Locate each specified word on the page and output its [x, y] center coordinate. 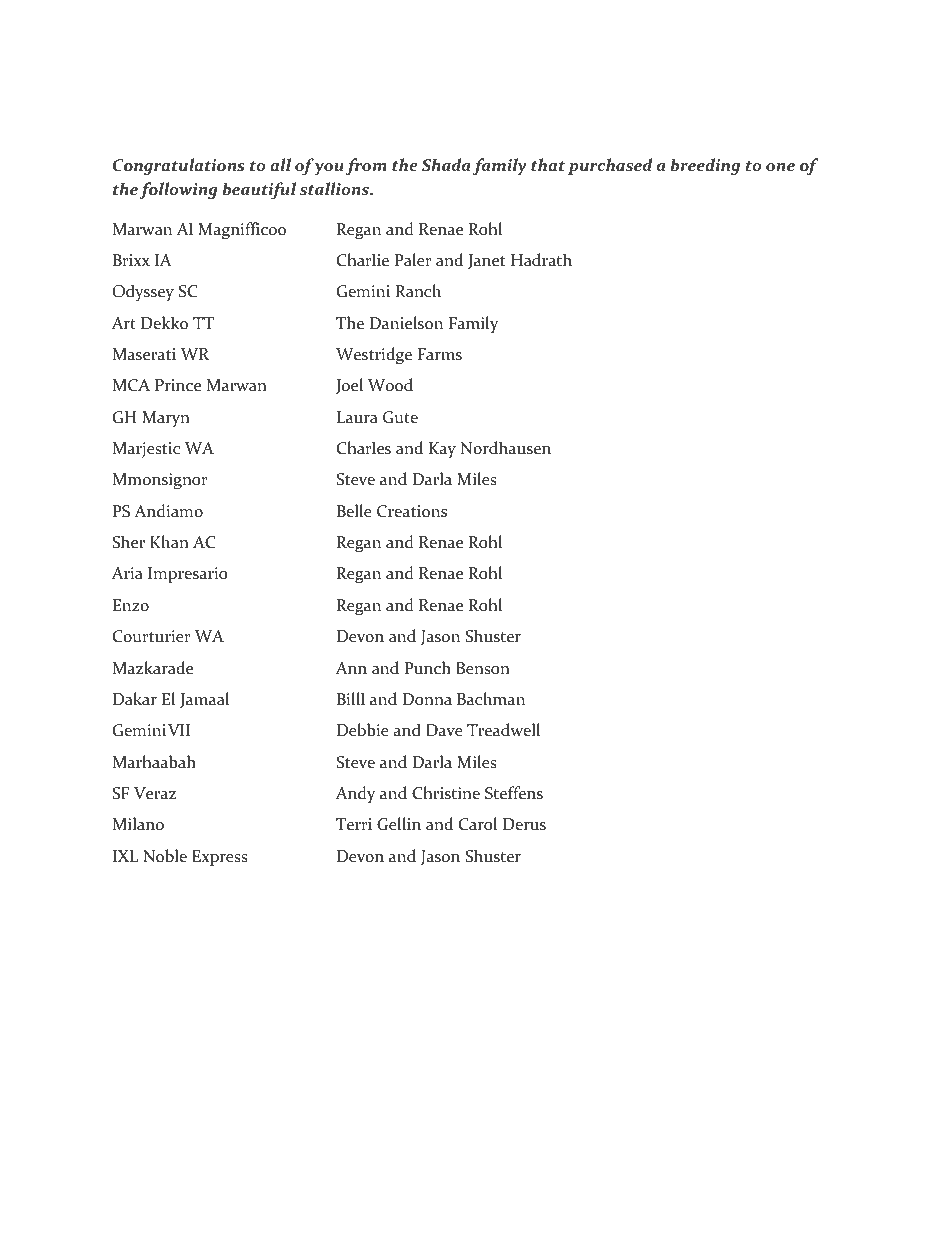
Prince [178, 385]
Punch [428, 667]
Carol [478, 824]
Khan [169, 542]
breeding [705, 166]
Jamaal [204, 700]
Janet [486, 262]
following [178, 190]
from [366, 166]
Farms [440, 354]
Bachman [491, 699]
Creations [412, 511]
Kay [442, 450]
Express [220, 858]
